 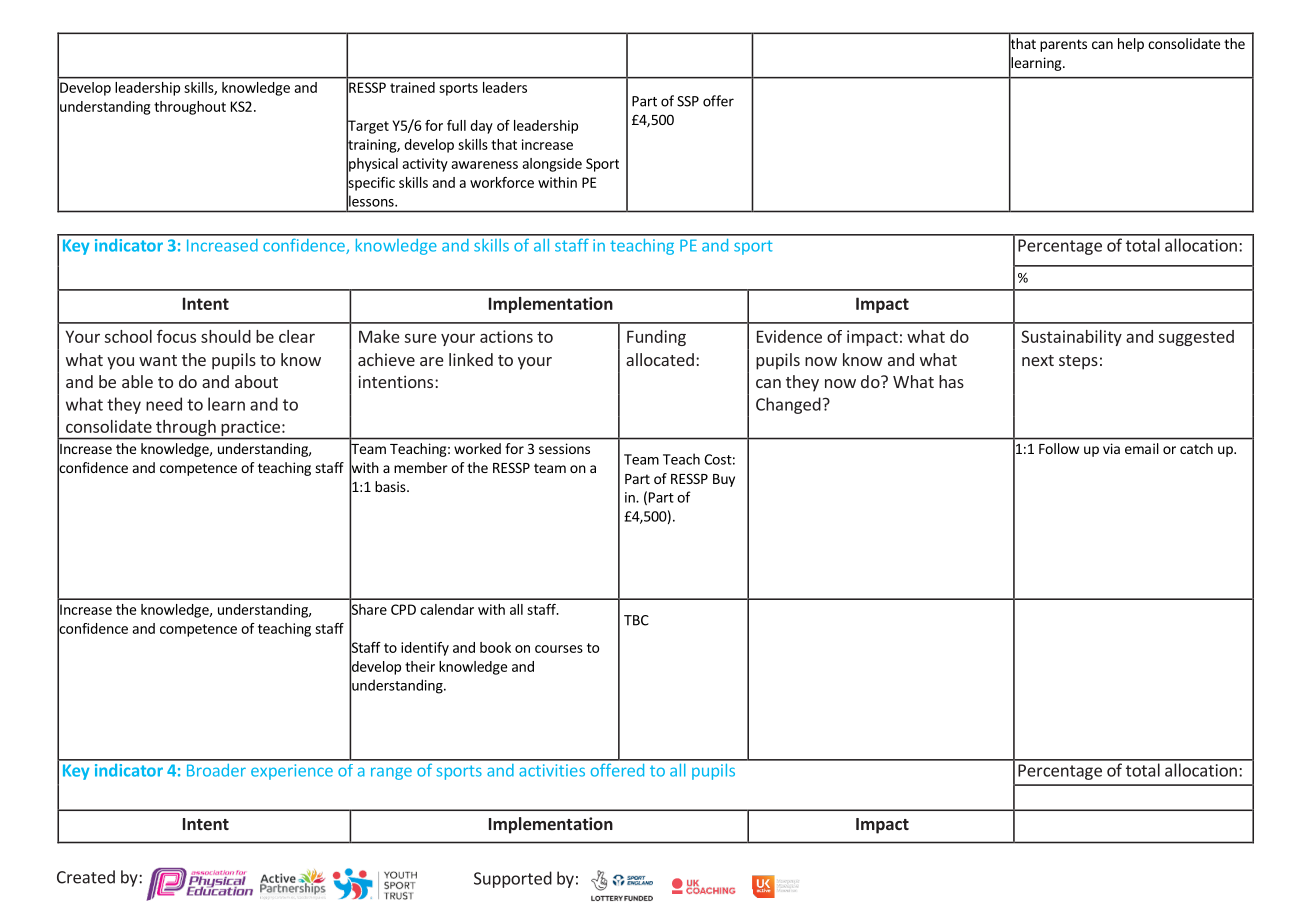 I want to click on should, so click(x=226, y=336).
